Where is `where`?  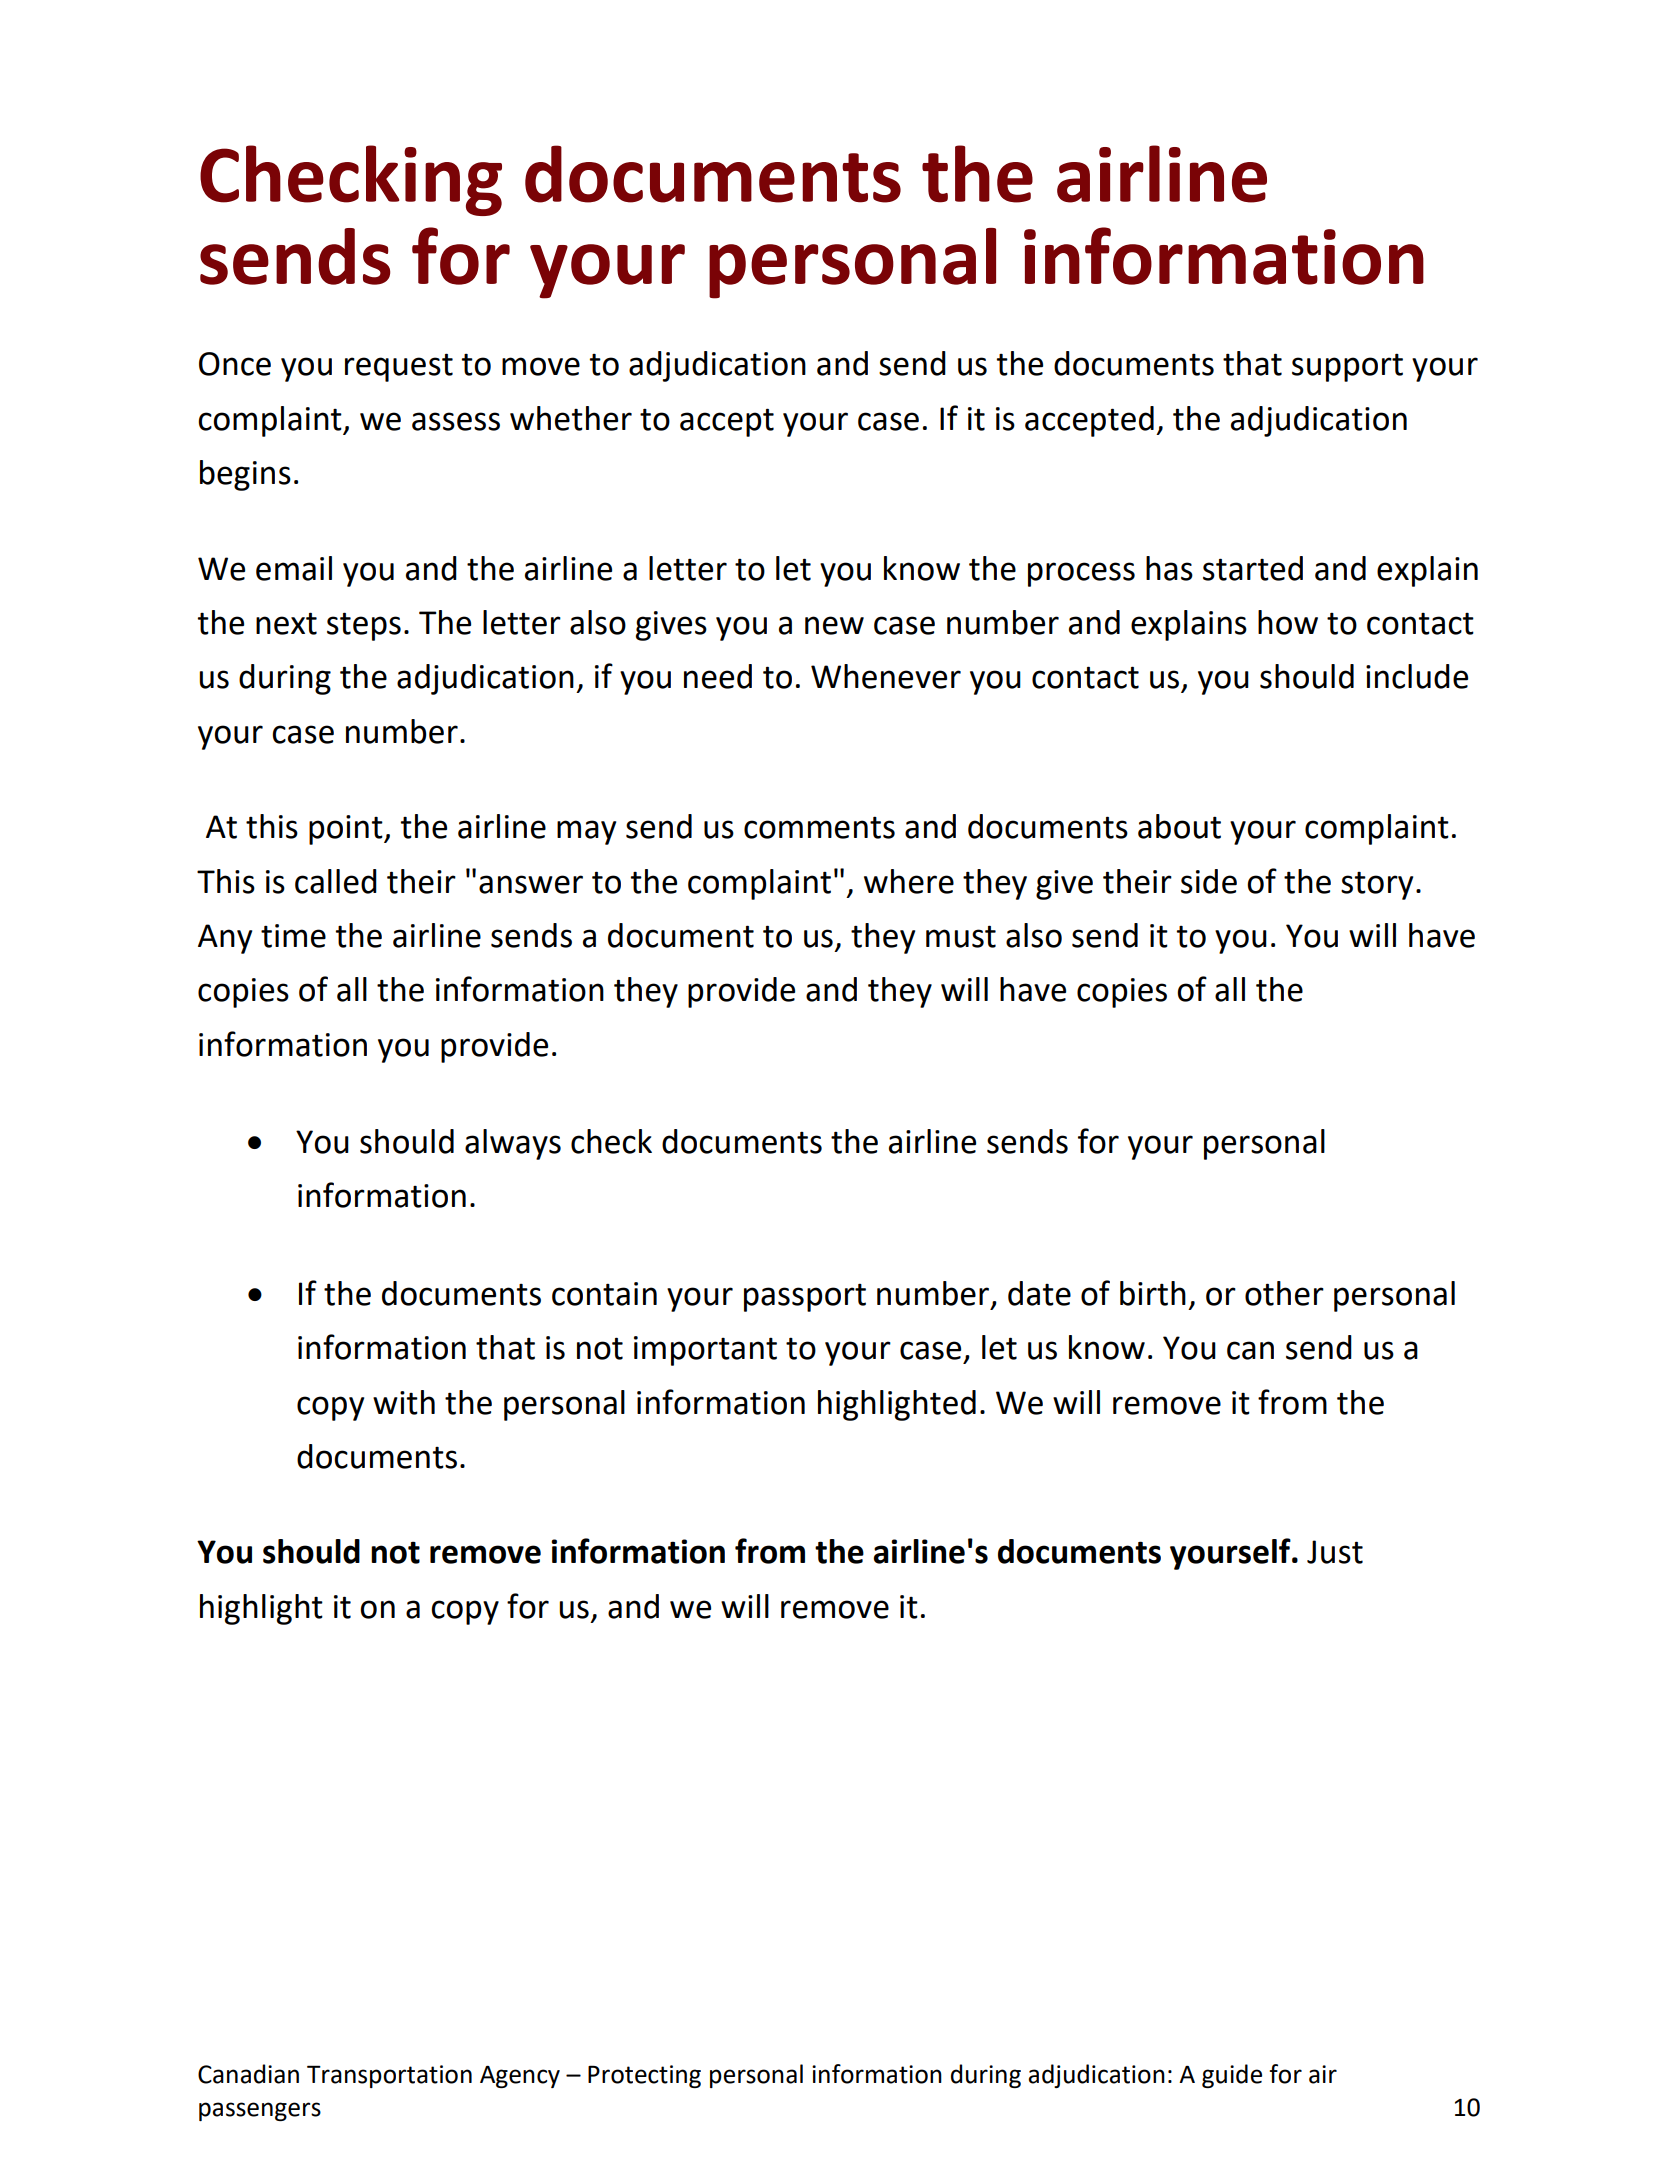
where is located at coordinates (909, 881).
